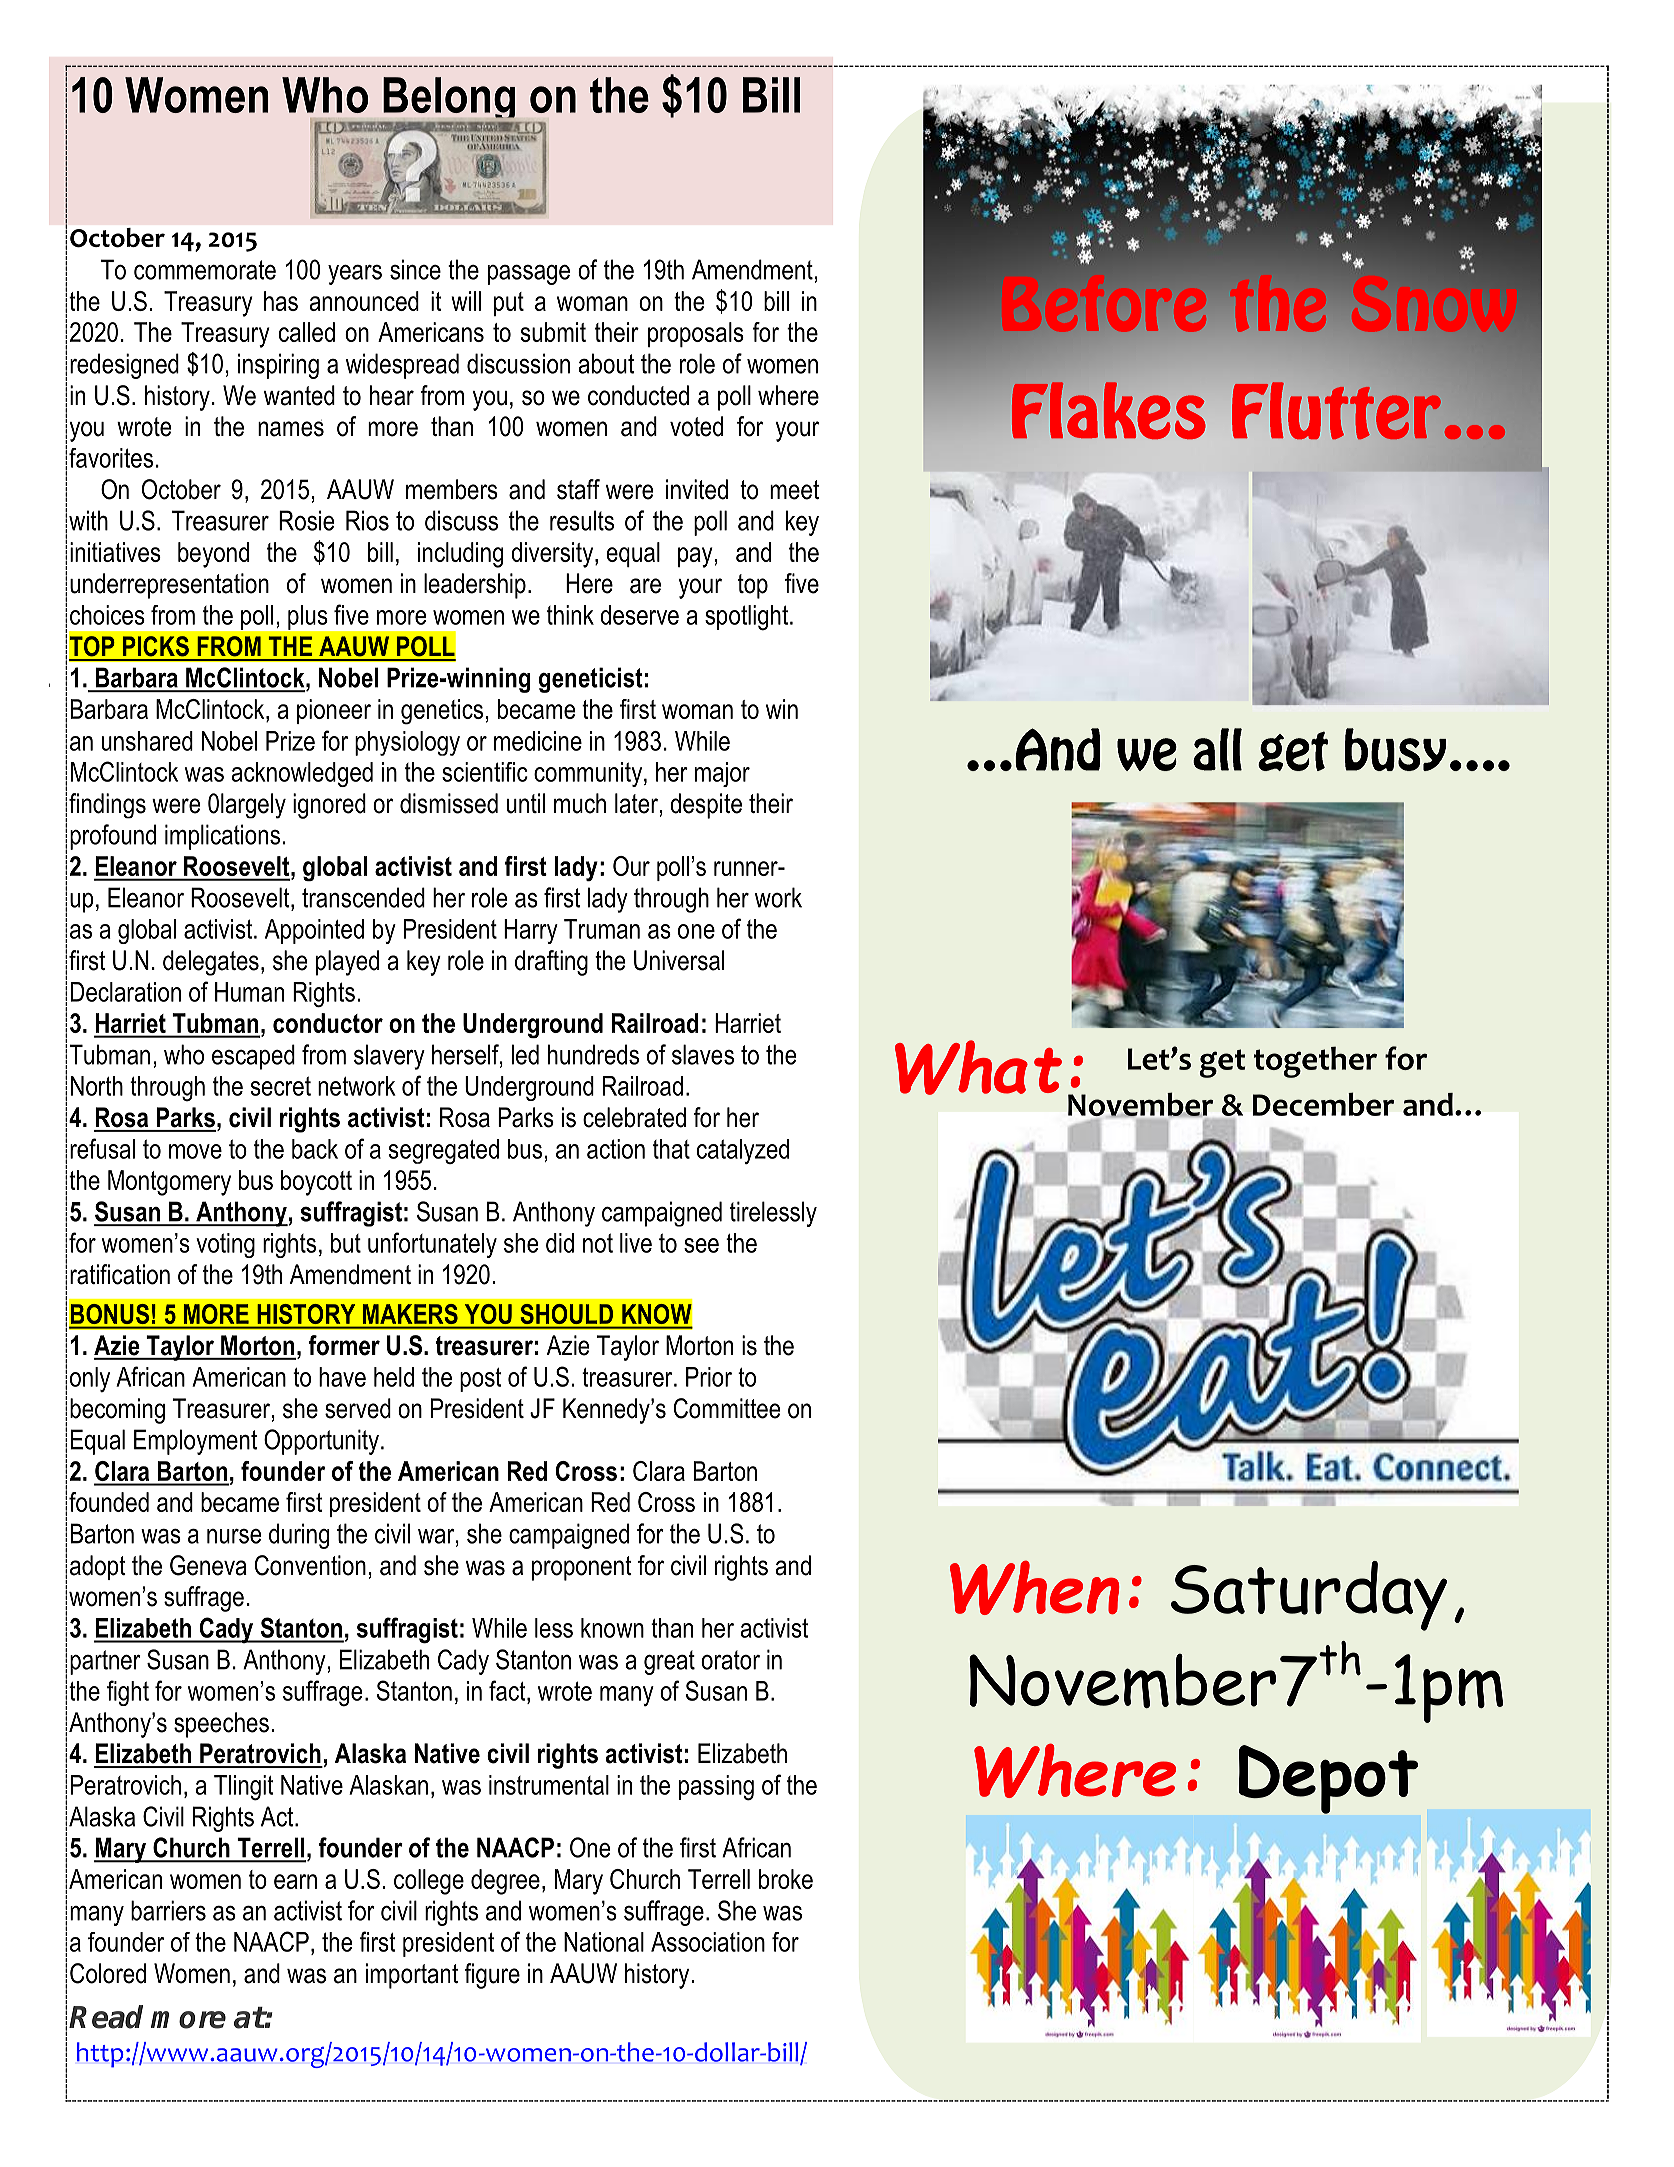 This screenshot has width=1674, height=2167. I want to click on barriers, so click(168, 1910).
